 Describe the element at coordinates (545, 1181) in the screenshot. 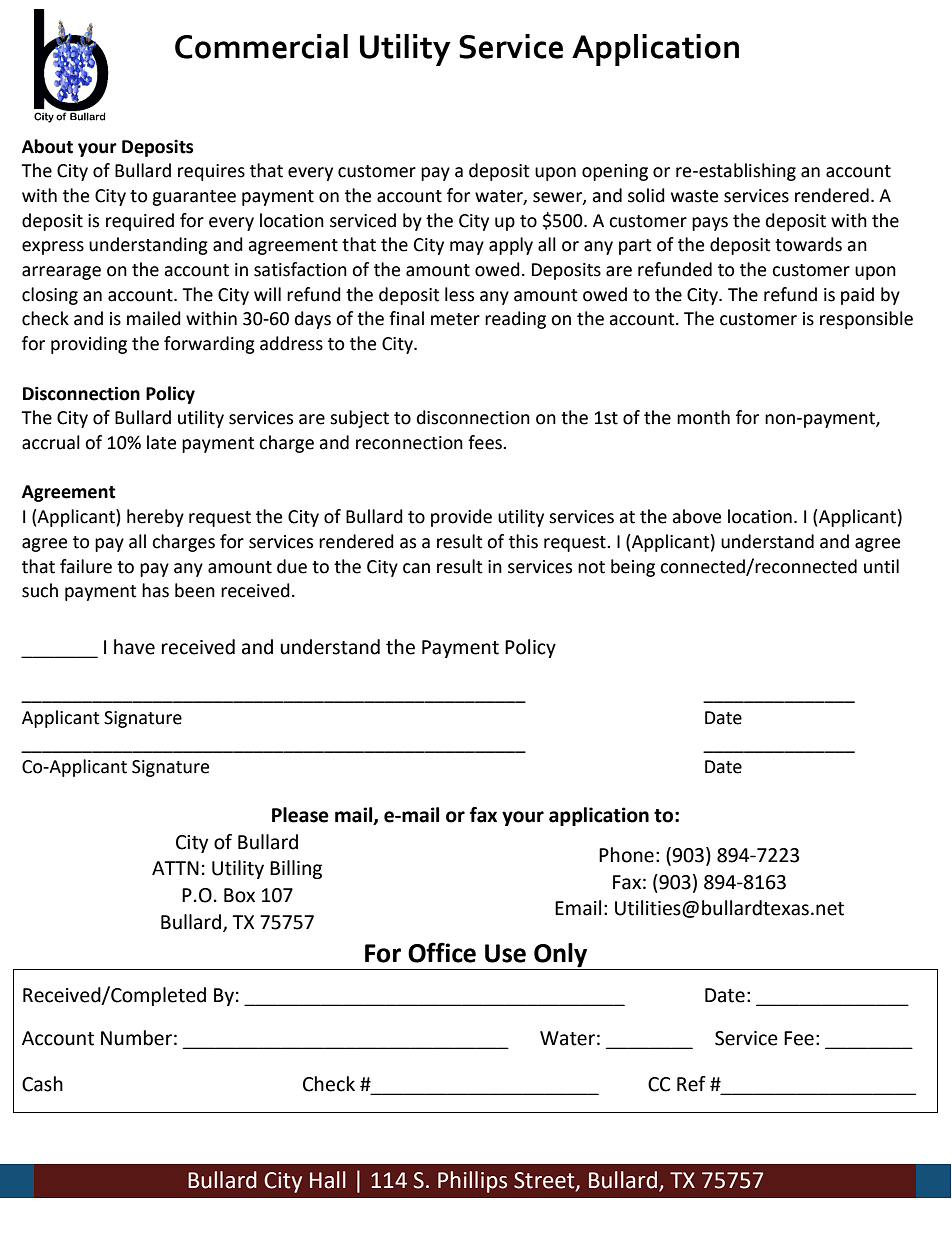

I see `Street` at that location.
